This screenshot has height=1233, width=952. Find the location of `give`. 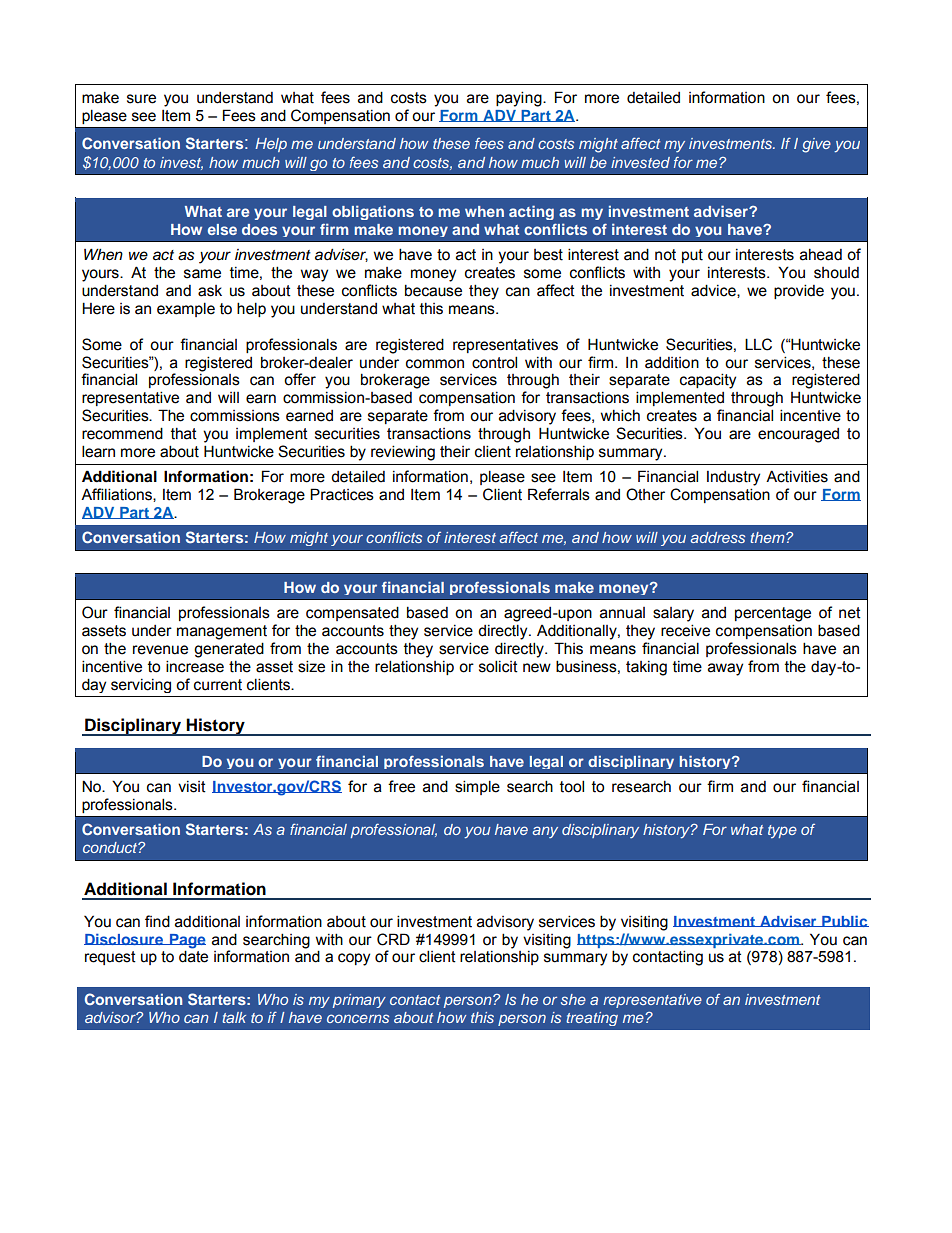

give is located at coordinates (816, 145).
